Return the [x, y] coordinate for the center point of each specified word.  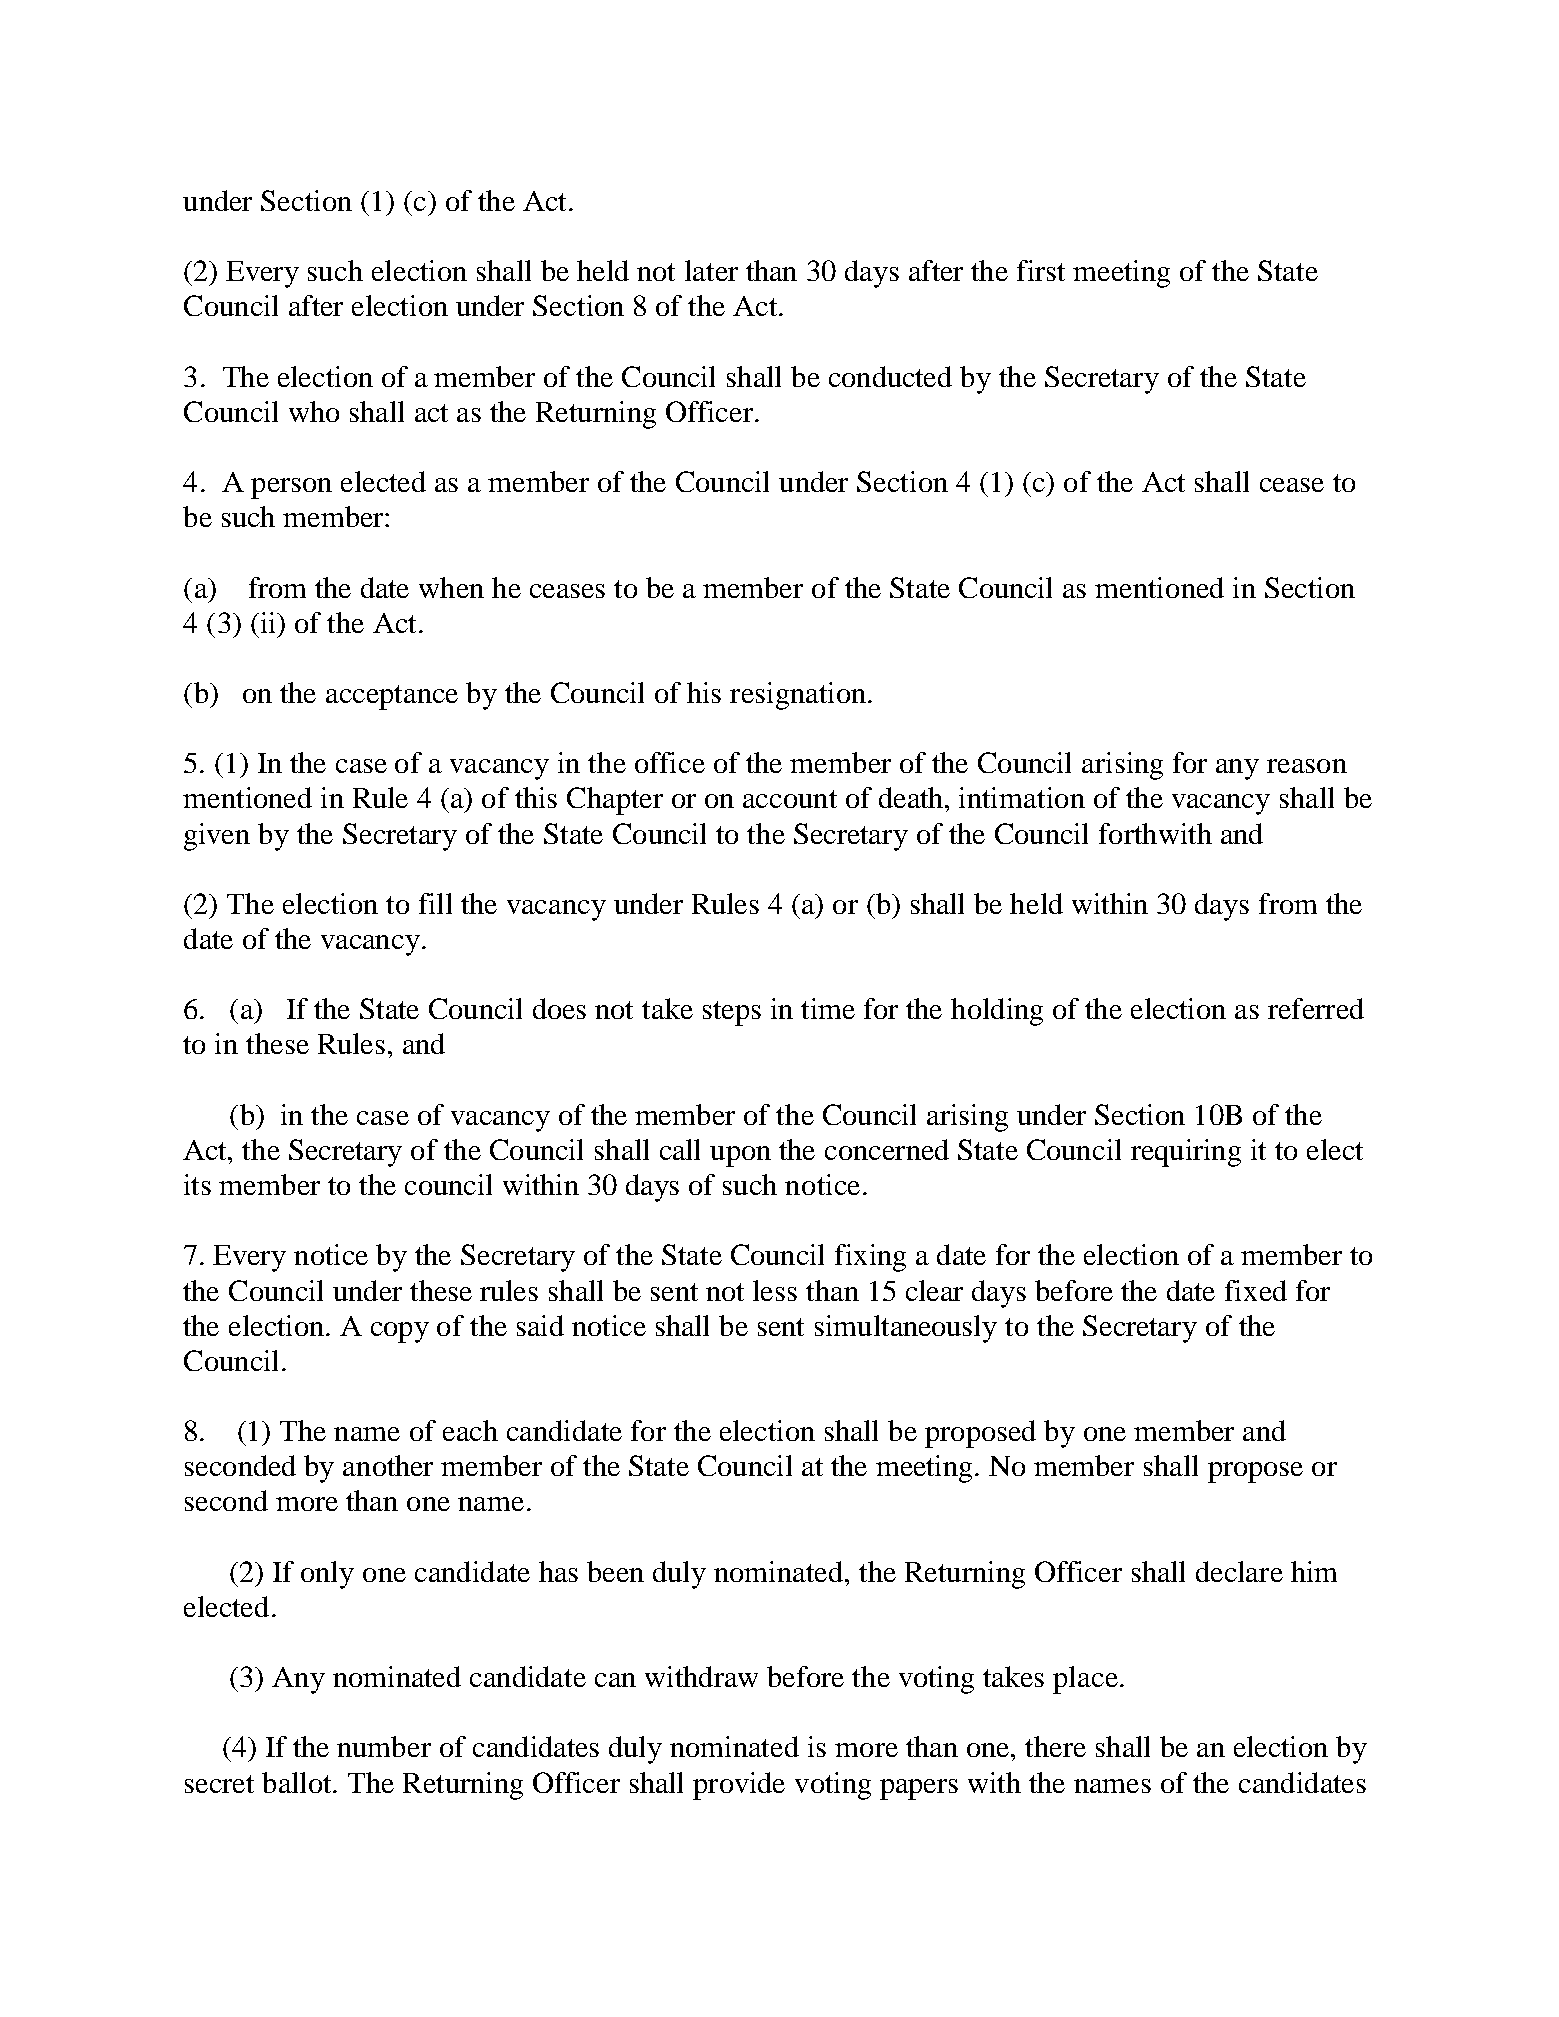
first [1041, 270]
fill [435, 903]
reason [1307, 766]
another [388, 1465]
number [384, 1746]
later [711, 270]
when [451, 587]
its [197, 1184]
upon [740, 1156]
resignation [798, 696]
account [790, 799]
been [615, 1571]
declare [1239, 1571]
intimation [1022, 797]
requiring [1186, 1153]
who [314, 411]
